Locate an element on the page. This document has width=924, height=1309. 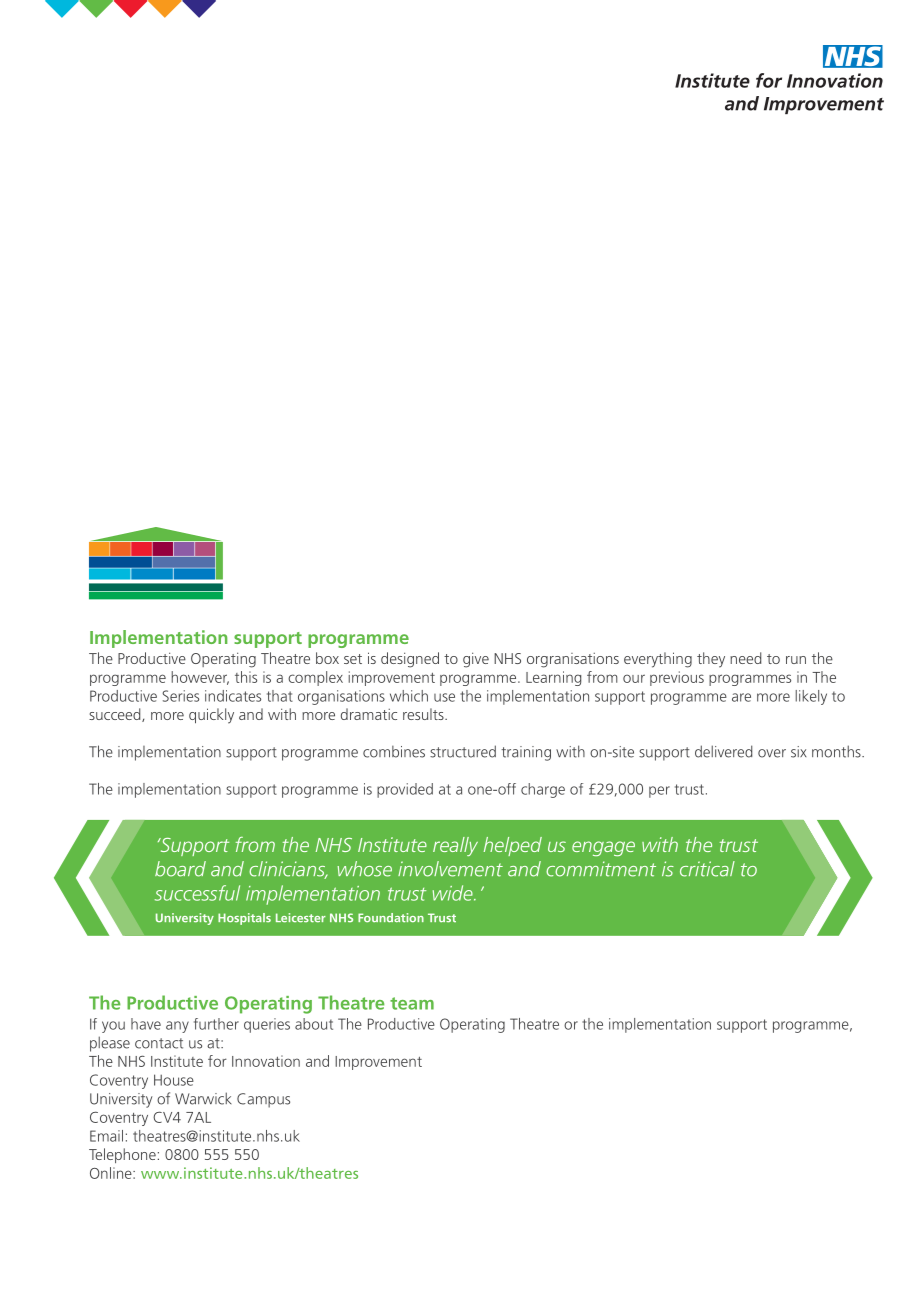
critical is located at coordinates (707, 869).
